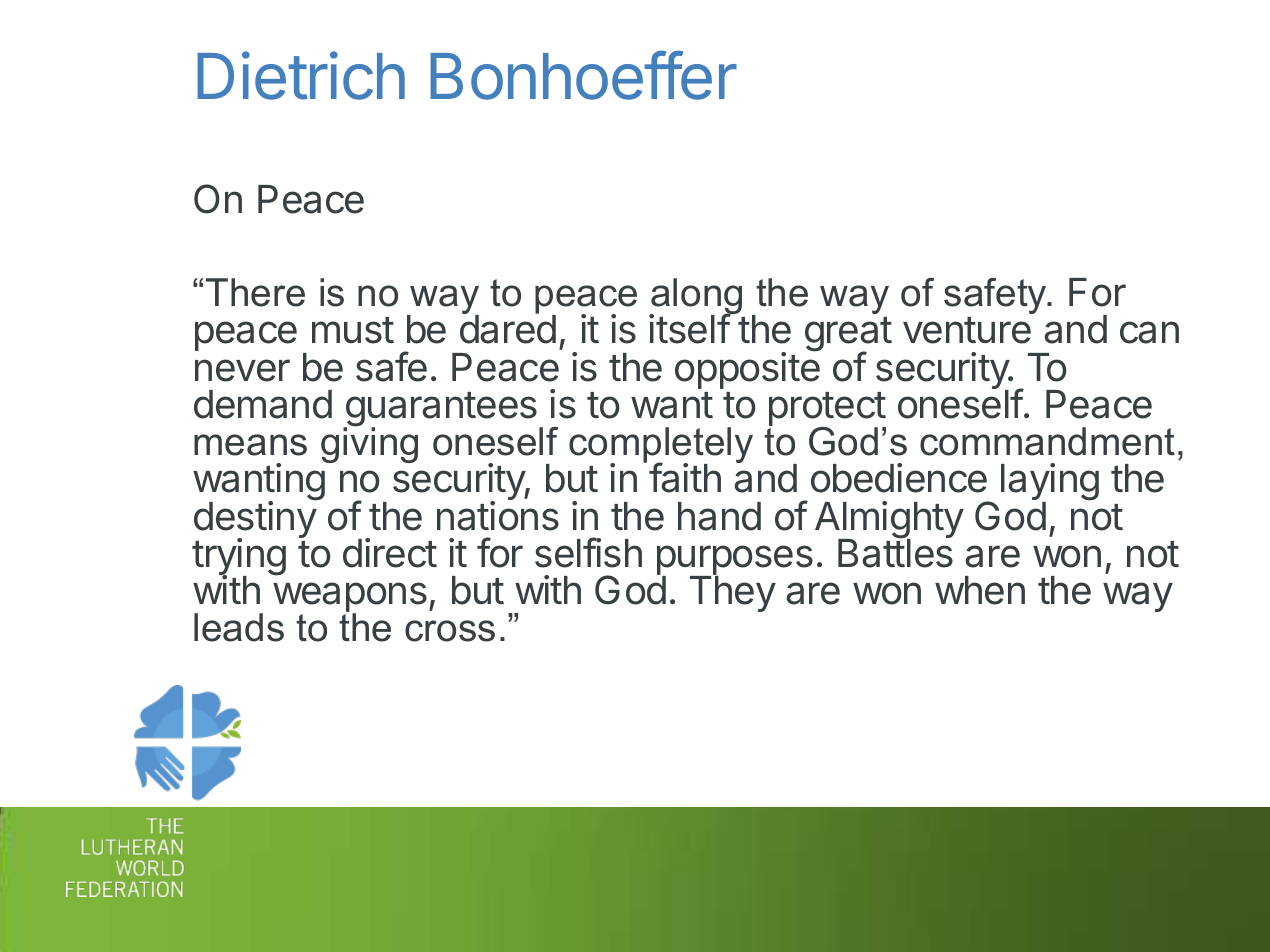  What do you see at coordinates (301, 76) in the document?
I see `Dietrich` at bounding box center [301, 76].
